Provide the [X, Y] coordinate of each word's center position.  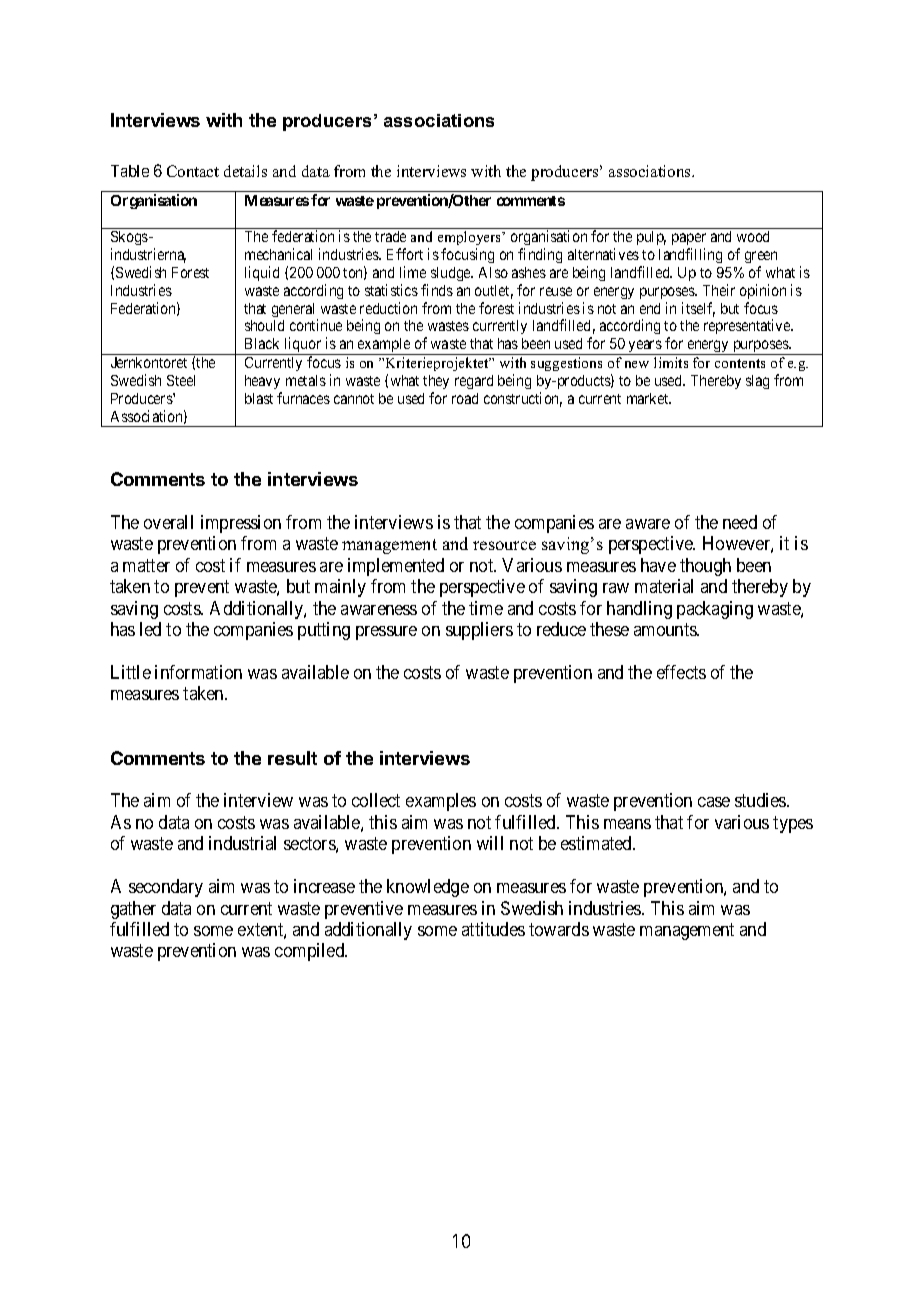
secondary [166, 888]
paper [689, 239]
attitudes [493, 929]
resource [504, 545]
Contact [193, 171]
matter [146, 565]
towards [559, 929]
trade [390, 236]
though [705, 567]
